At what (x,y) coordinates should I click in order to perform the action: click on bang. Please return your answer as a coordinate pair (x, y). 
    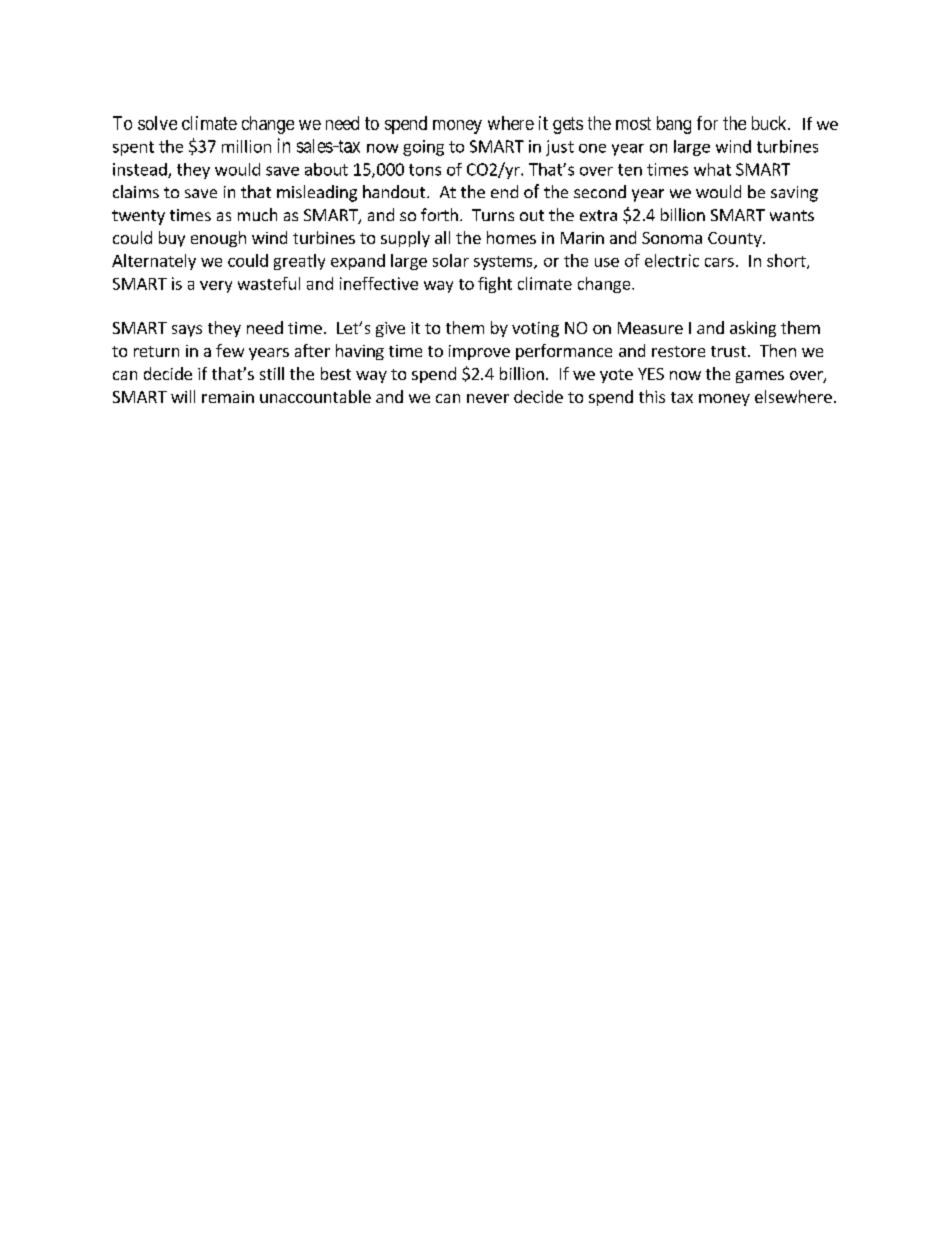
    Looking at the image, I should click on (674, 125).
